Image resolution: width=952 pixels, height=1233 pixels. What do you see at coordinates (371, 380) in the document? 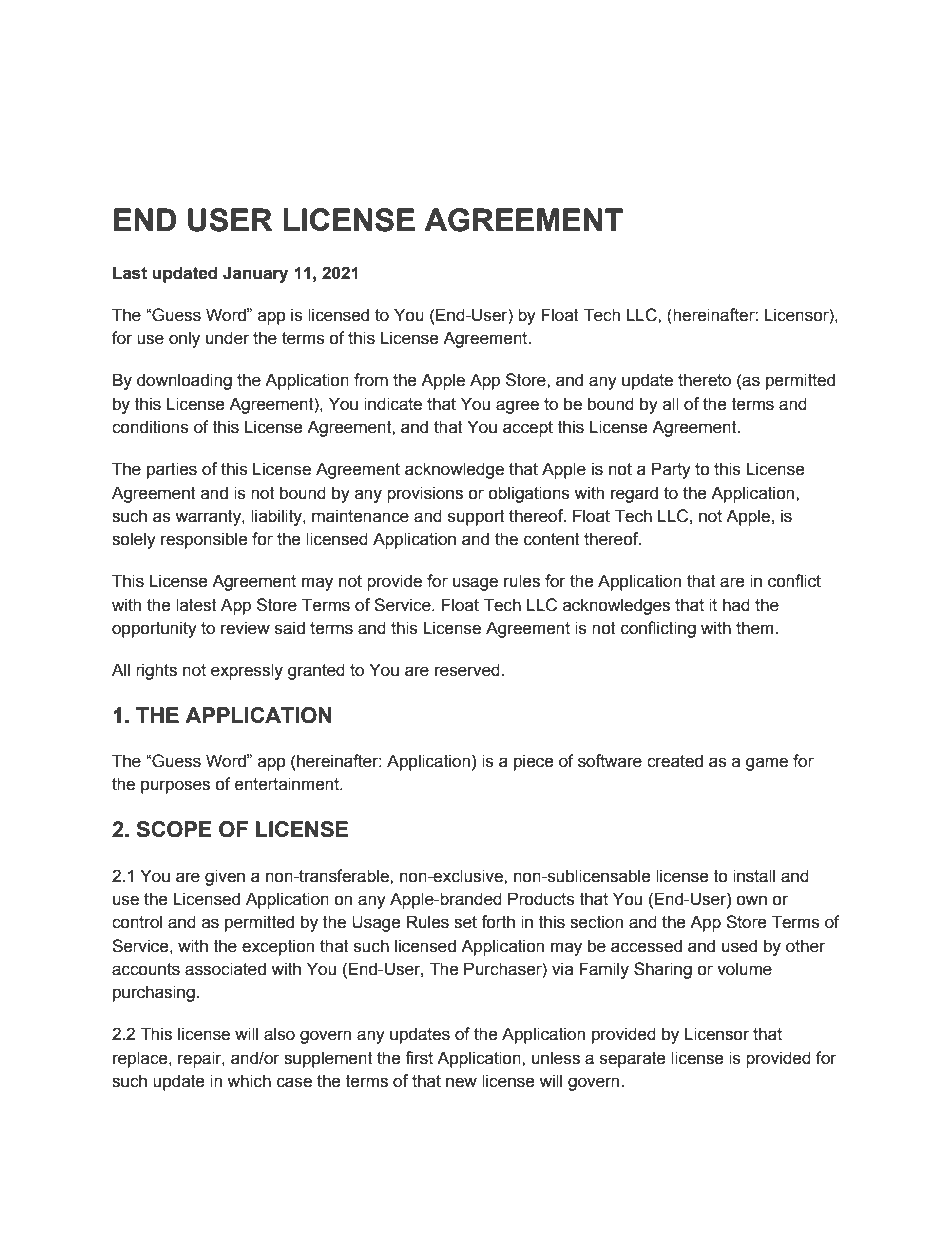
I see `from` at bounding box center [371, 380].
